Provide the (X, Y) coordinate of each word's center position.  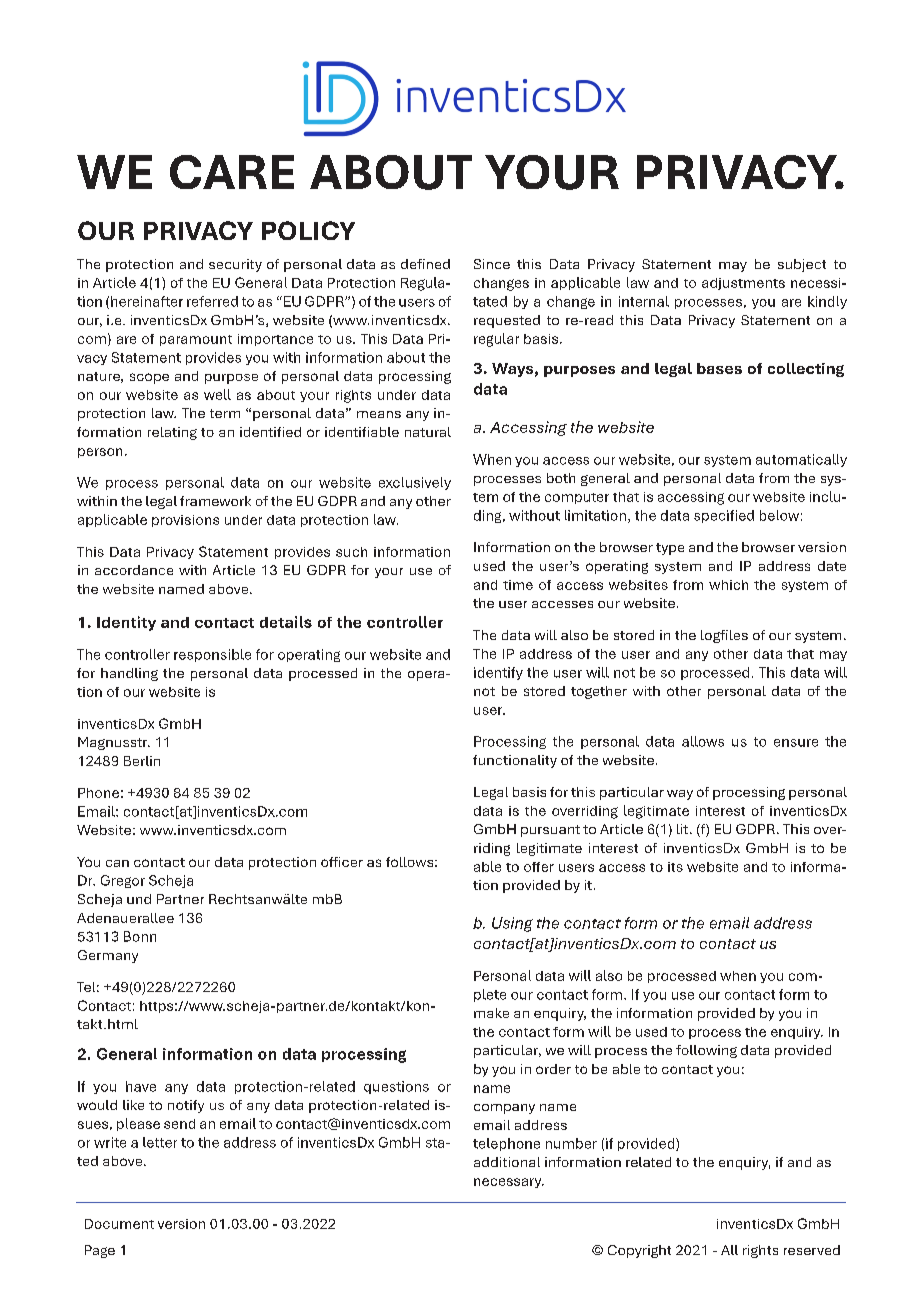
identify (498, 673)
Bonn (140, 936)
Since (492, 264)
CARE (232, 172)
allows (703, 741)
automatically (801, 460)
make (491, 1013)
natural (428, 432)
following (706, 1051)
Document (119, 1224)
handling (129, 674)
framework (215, 501)
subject (802, 265)
